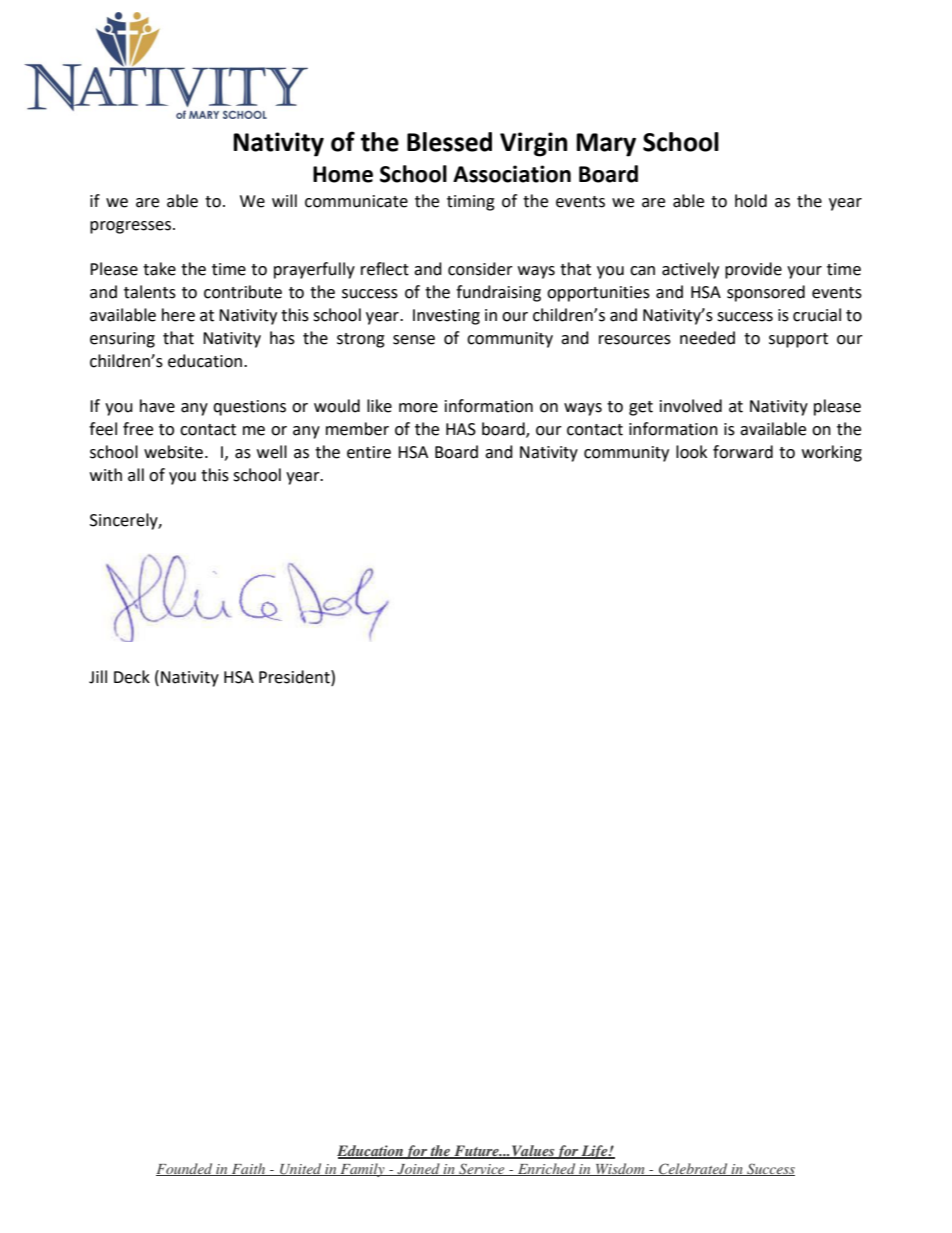 The height and width of the page is (1233, 952). I want to click on timing, so click(471, 203).
